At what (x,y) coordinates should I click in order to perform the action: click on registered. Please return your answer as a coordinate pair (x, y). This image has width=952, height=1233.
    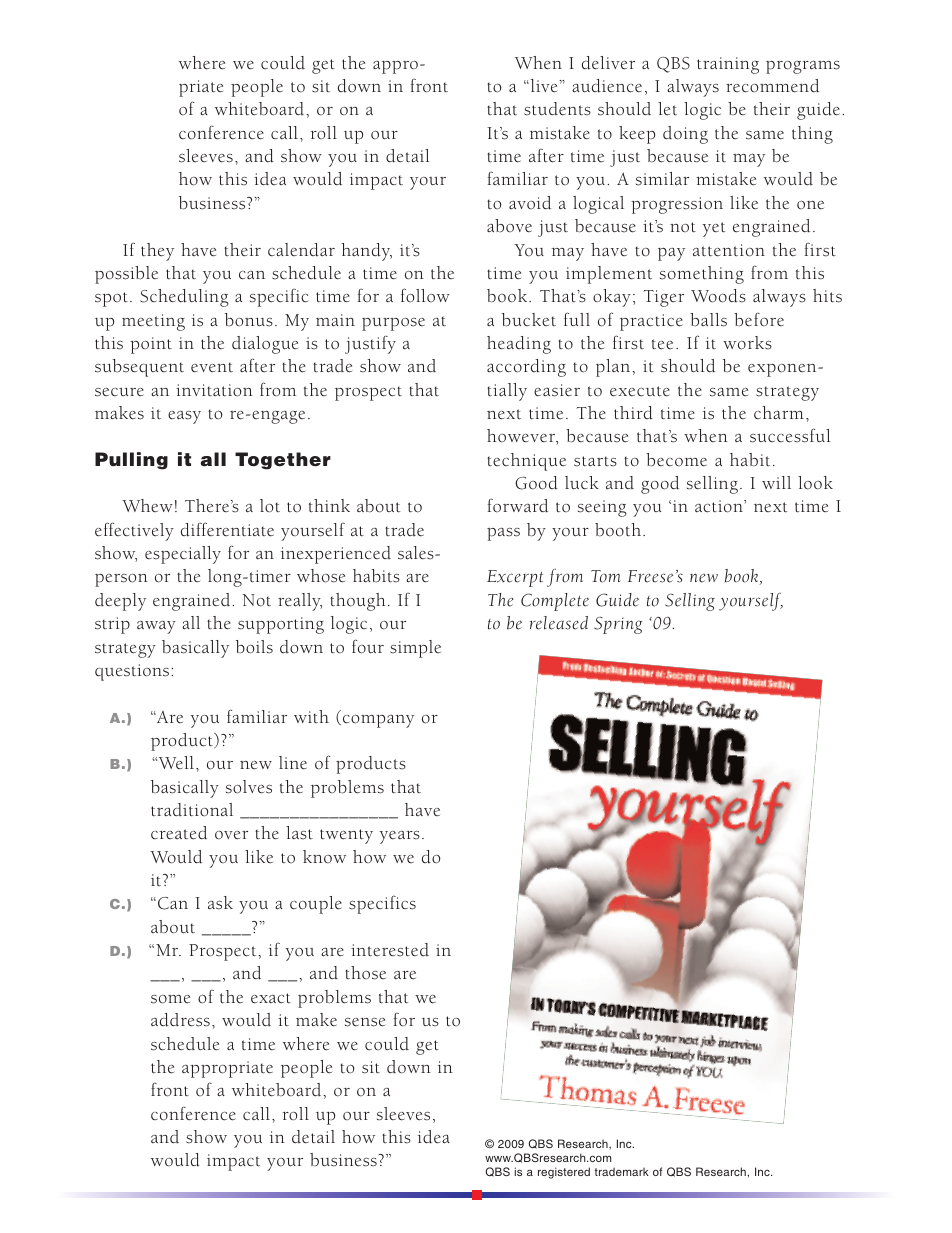
    Looking at the image, I should click on (564, 1173).
